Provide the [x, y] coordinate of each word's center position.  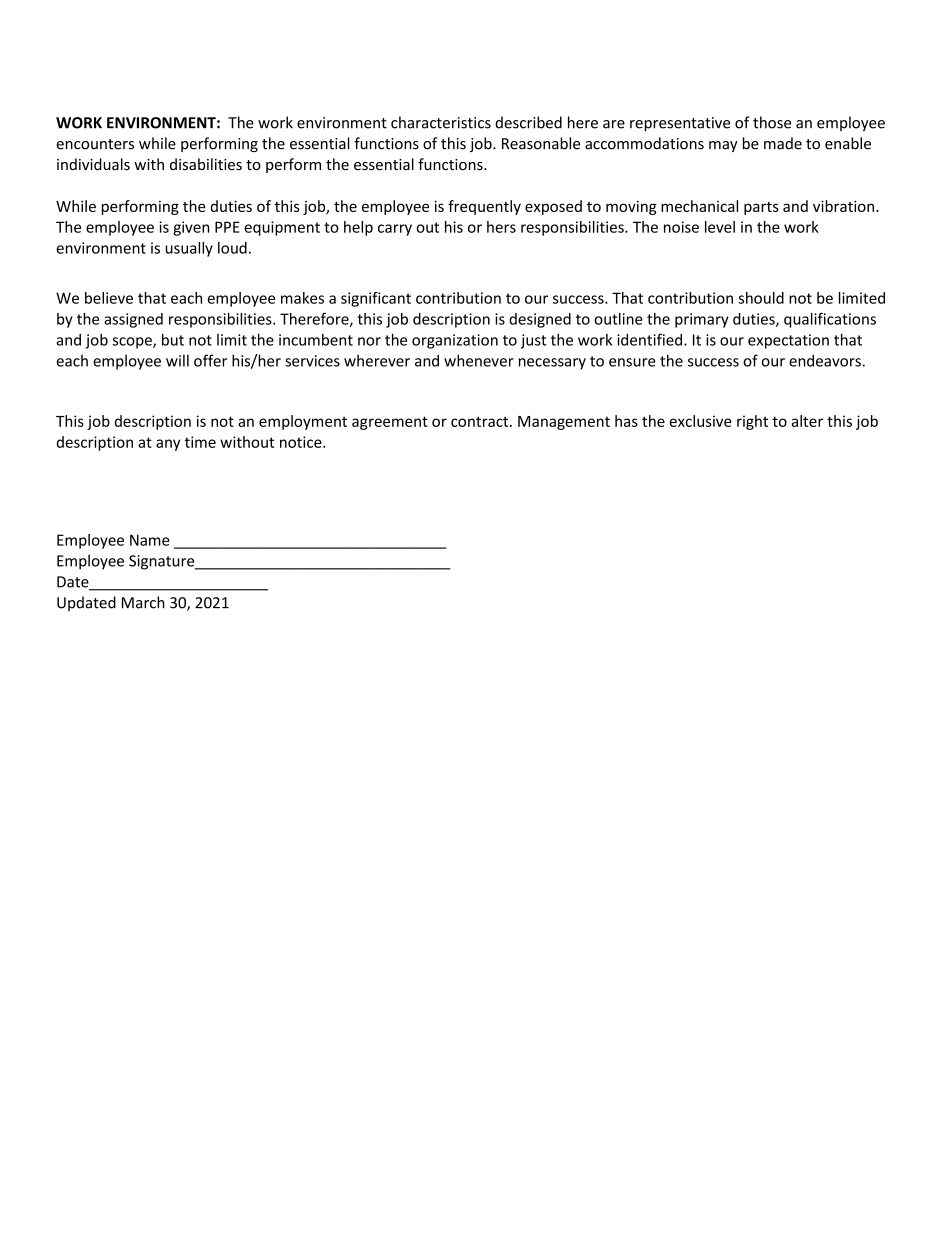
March [143, 602]
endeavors [825, 360]
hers [501, 227]
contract [481, 421]
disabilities [206, 164]
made [783, 143]
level [720, 227]
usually [189, 249]
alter [807, 421]
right [752, 422]
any [168, 445]
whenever [479, 360]
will [177, 360]
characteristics [441, 122]
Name [150, 540]
